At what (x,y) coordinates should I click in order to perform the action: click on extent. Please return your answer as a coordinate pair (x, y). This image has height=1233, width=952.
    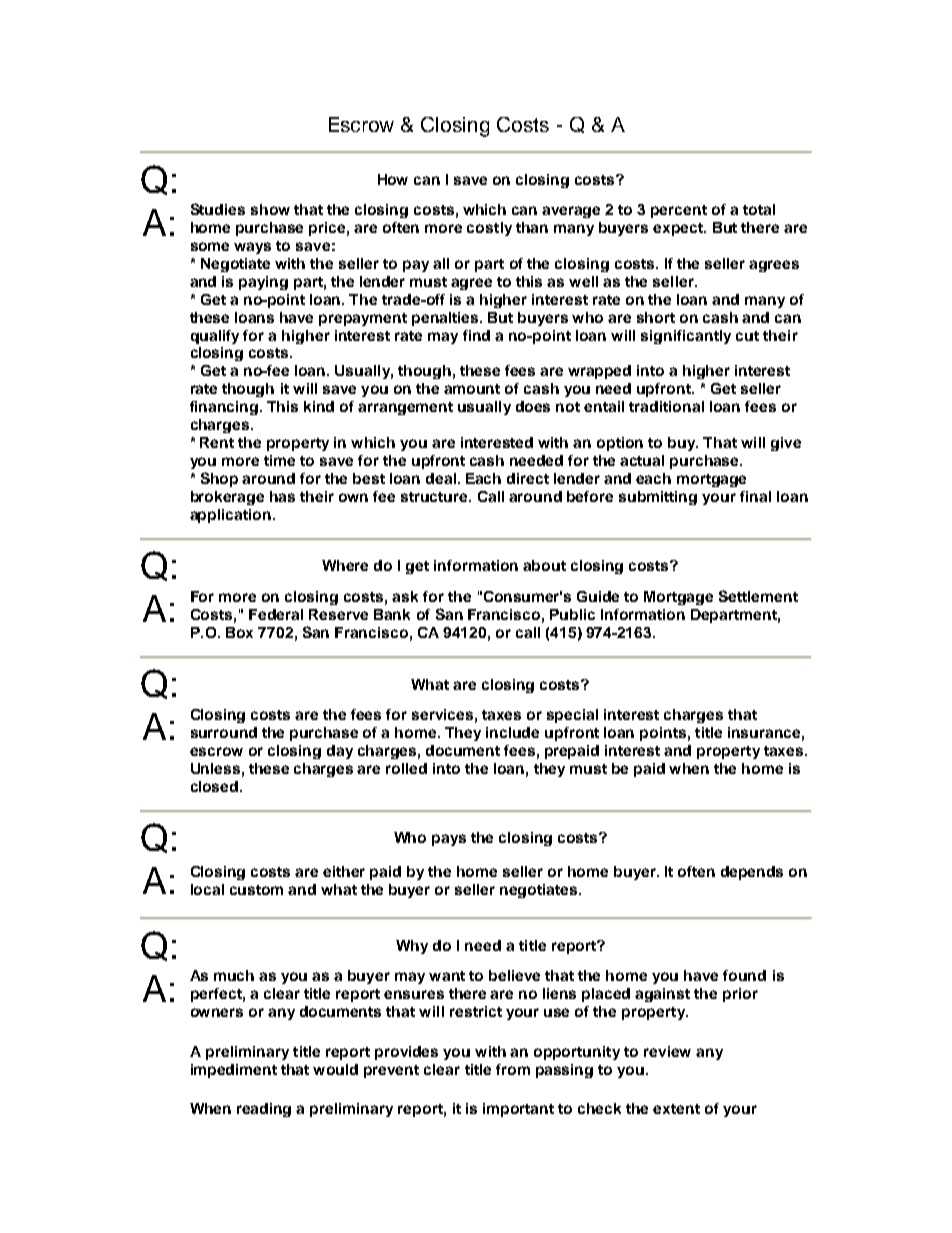
    Looking at the image, I should click on (676, 1109).
